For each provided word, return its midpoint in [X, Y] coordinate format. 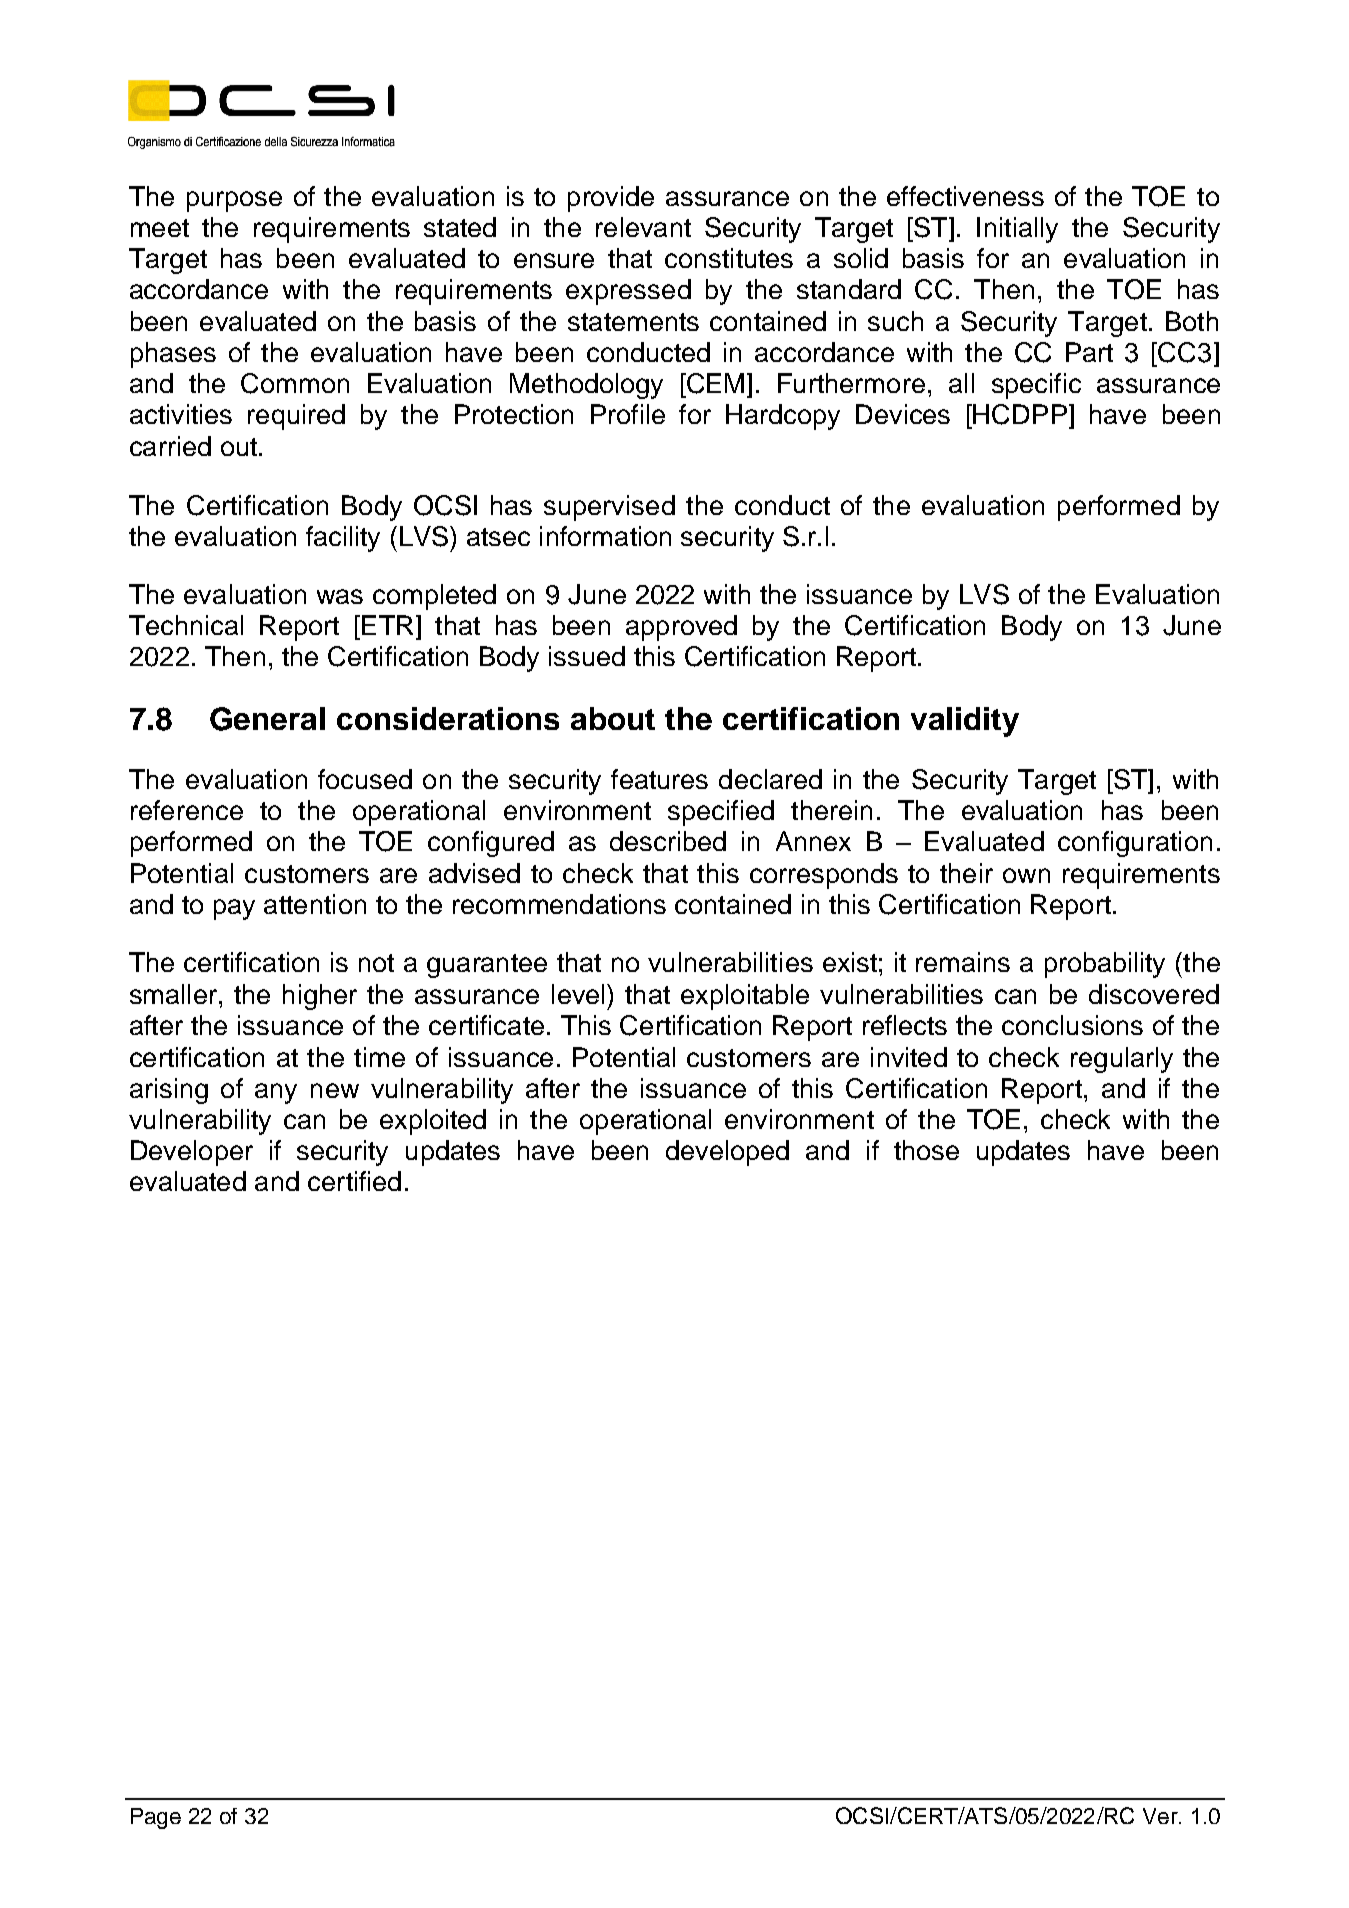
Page [156, 1818]
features [659, 779]
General [267, 719]
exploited [433, 1122]
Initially [1017, 230]
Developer [192, 1153]
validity [965, 722]
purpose [234, 201]
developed [727, 1153]
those [926, 1150]
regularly [1122, 1060]
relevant [643, 227]
